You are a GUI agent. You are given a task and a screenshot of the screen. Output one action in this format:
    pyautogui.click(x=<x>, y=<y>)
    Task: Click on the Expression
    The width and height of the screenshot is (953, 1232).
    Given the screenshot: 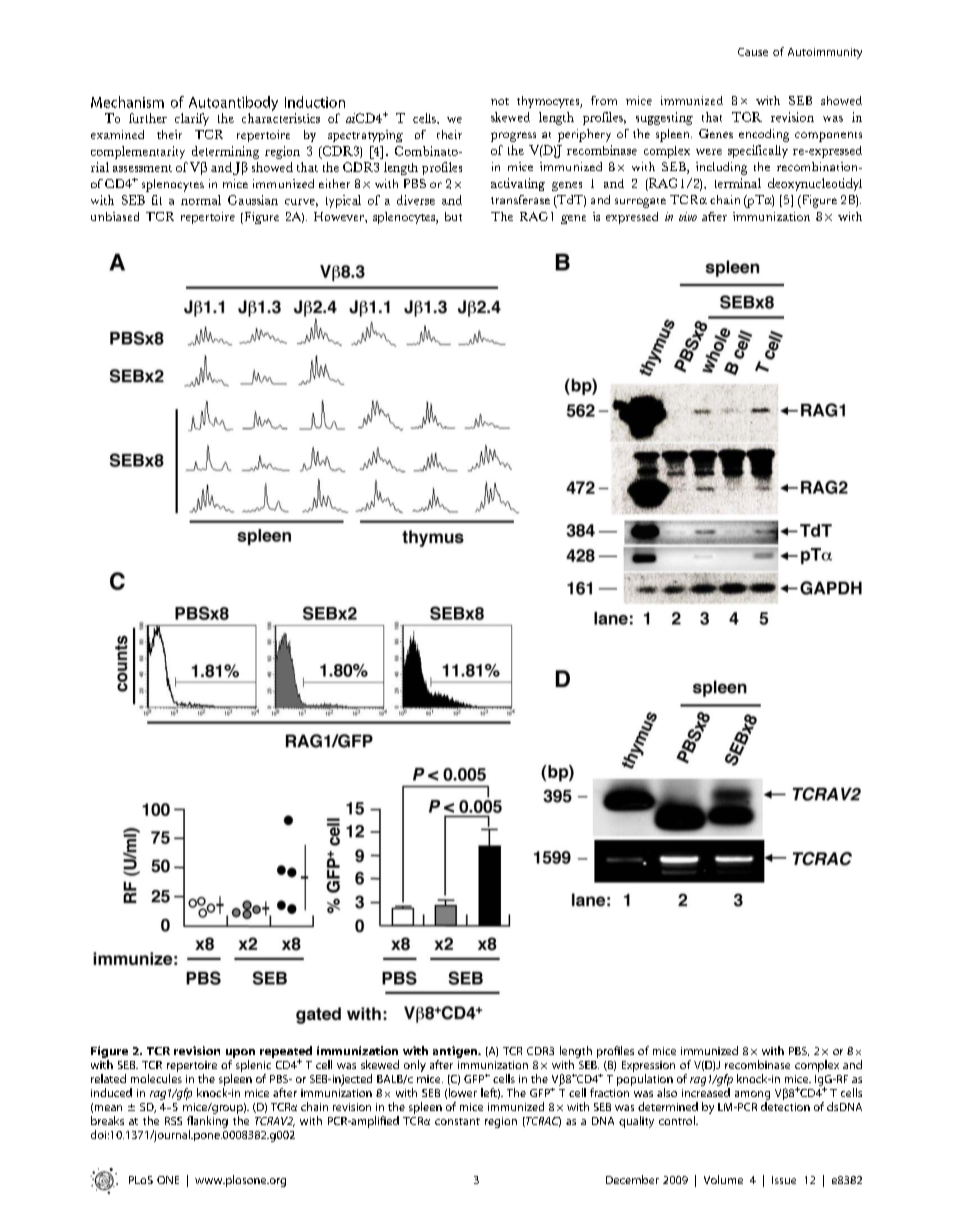 What is the action you would take?
    pyautogui.click(x=648, y=1066)
